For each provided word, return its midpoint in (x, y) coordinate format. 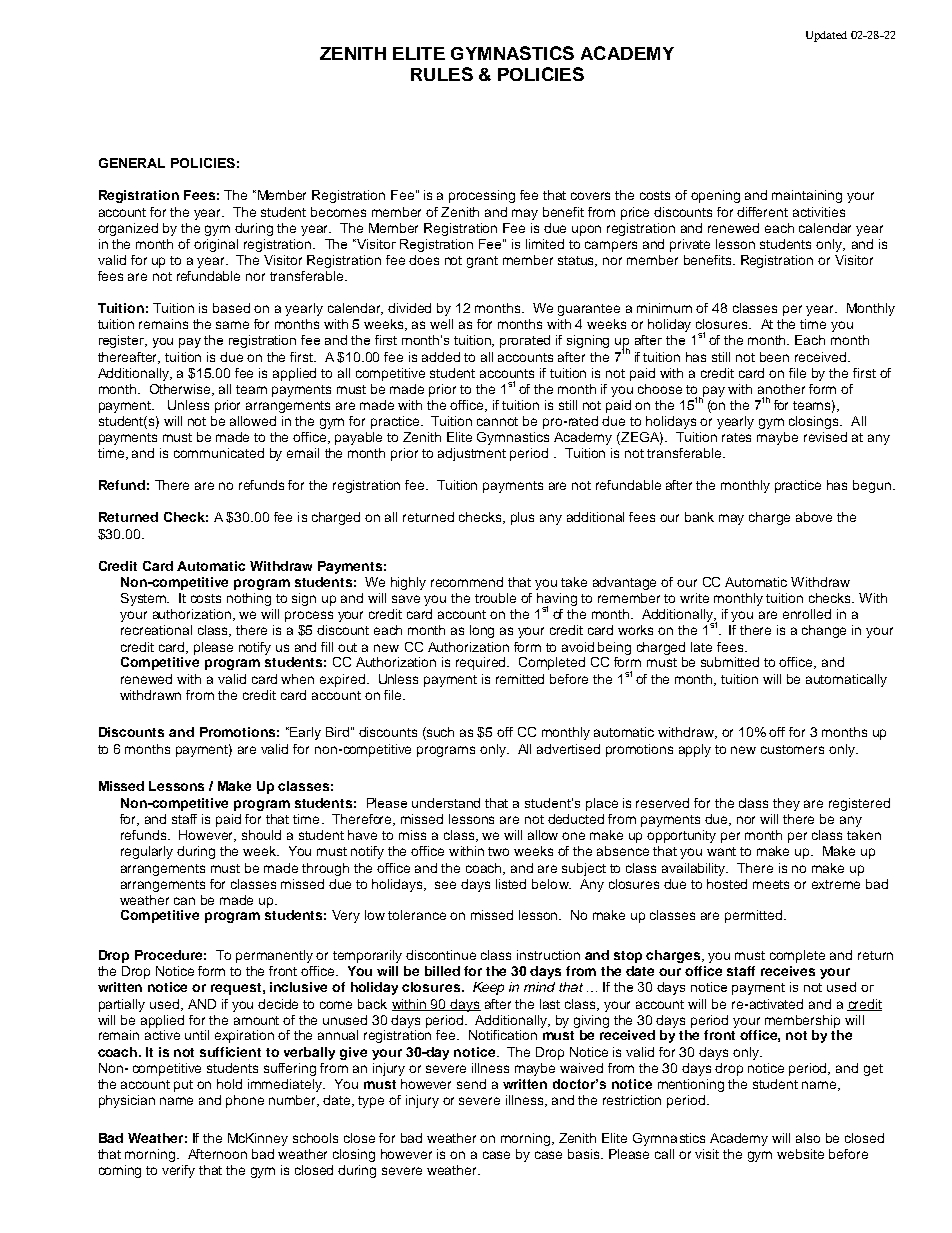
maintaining (807, 196)
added (441, 357)
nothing (249, 599)
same (232, 325)
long (482, 631)
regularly (147, 852)
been (774, 357)
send (471, 1084)
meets (771, 884)
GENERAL (132, 163)
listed (511, 884)
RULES (442, 74)
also (808, 1138)
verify (178, 1171)
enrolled (807, 614)
